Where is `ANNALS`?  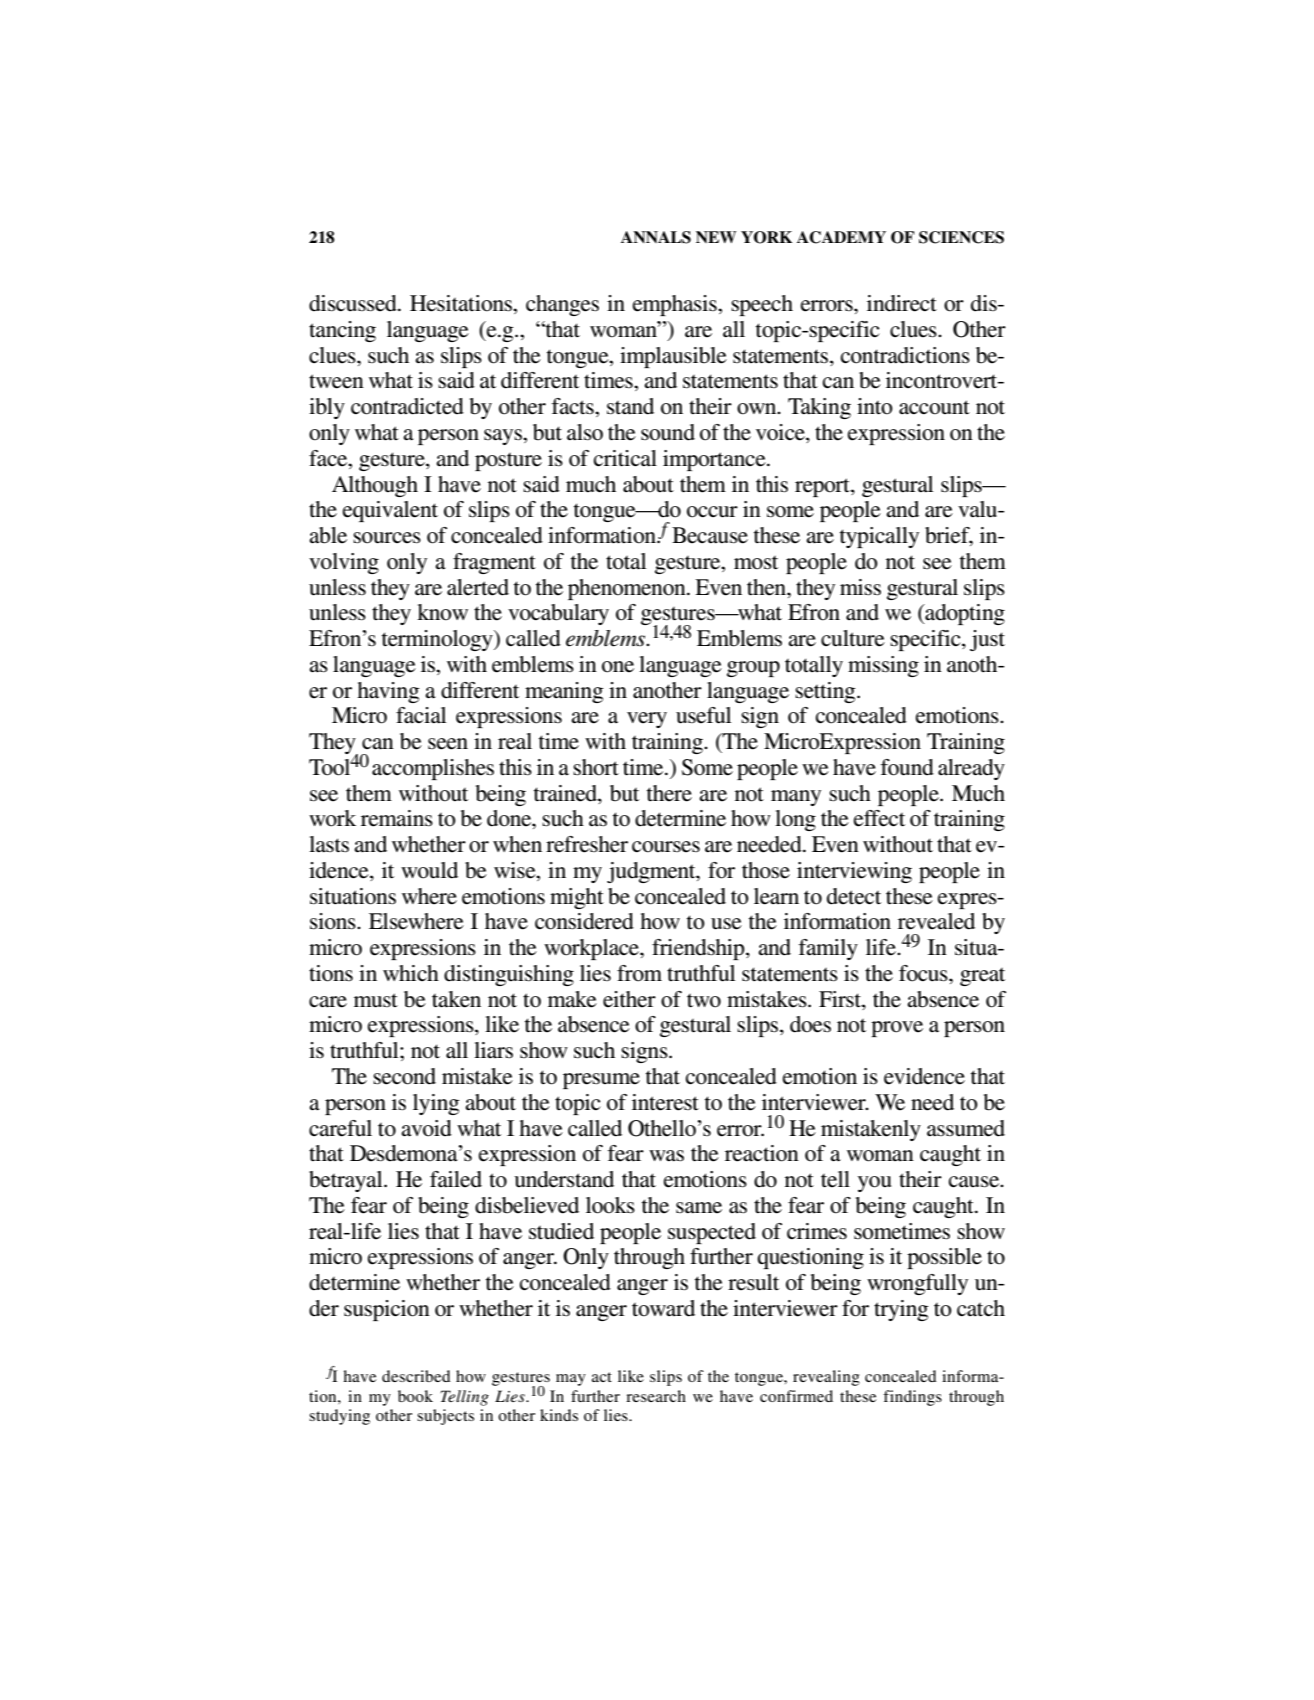 ANNALS is located at coordinates (656, 237).
